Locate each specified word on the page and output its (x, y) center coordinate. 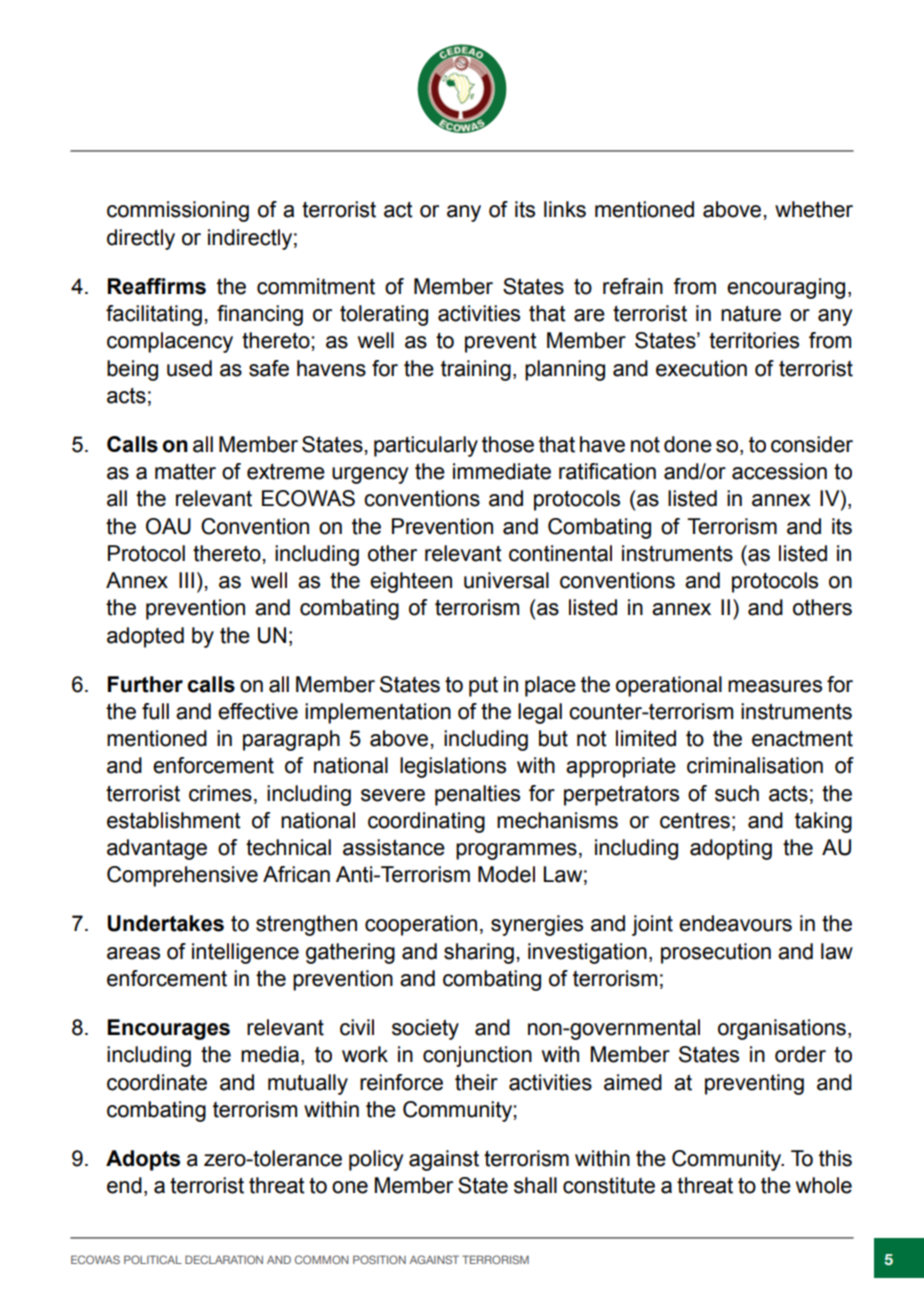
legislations (453, 767)
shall (535, 1185)
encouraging (786, 288)
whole (824, 1185)
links (565, 209)
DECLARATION (224, 1259)
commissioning (178, 211)
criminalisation (755, 765)
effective (258, 711)
